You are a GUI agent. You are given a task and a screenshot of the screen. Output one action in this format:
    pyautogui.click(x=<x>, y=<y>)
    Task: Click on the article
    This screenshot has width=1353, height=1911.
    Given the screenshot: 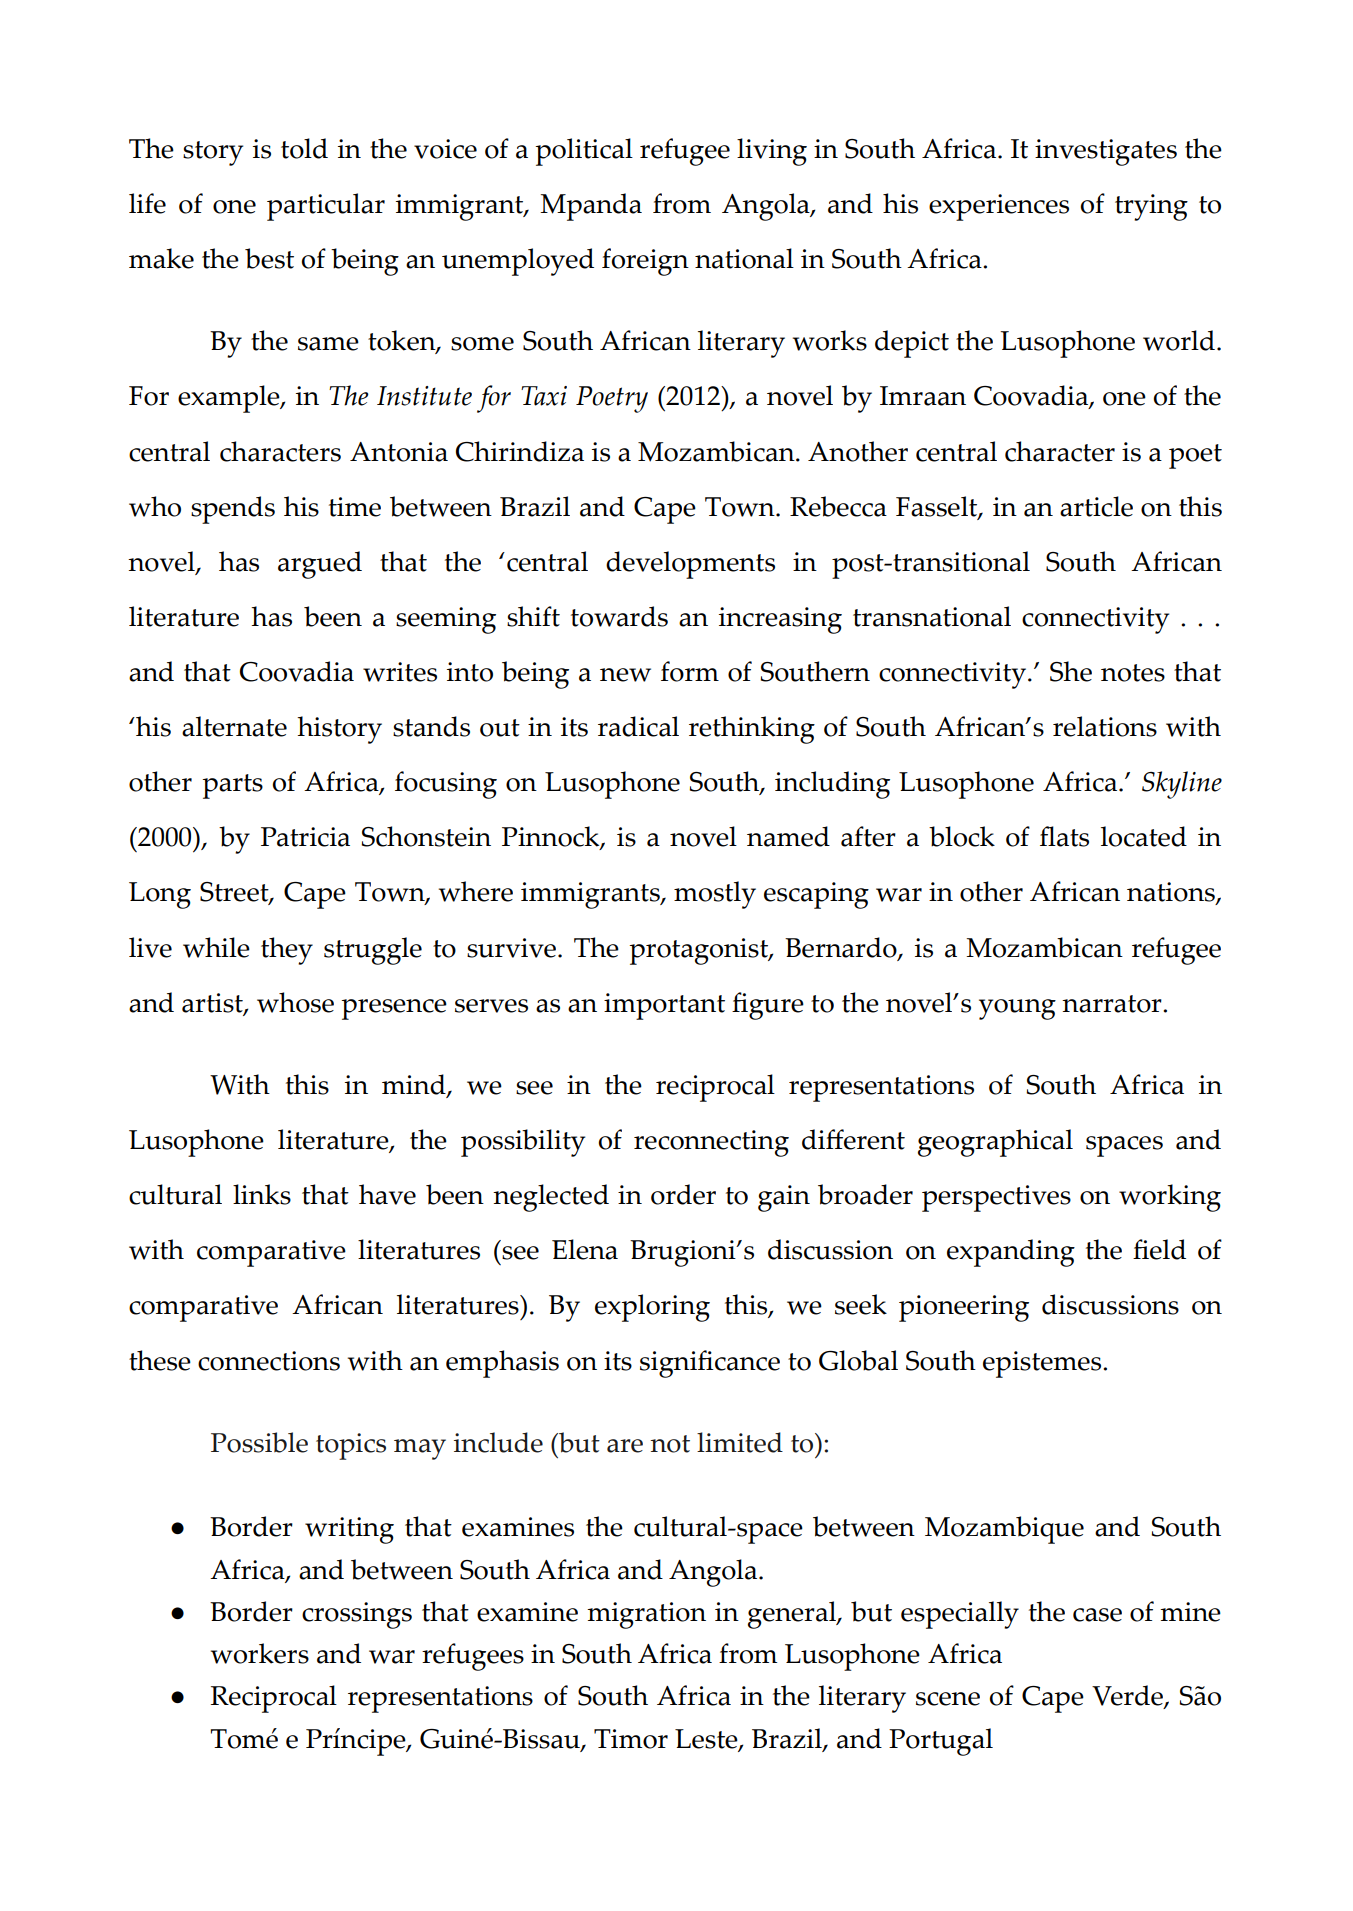 What is the action you would take?
    pyautogui.click(x=1096, y=506)
